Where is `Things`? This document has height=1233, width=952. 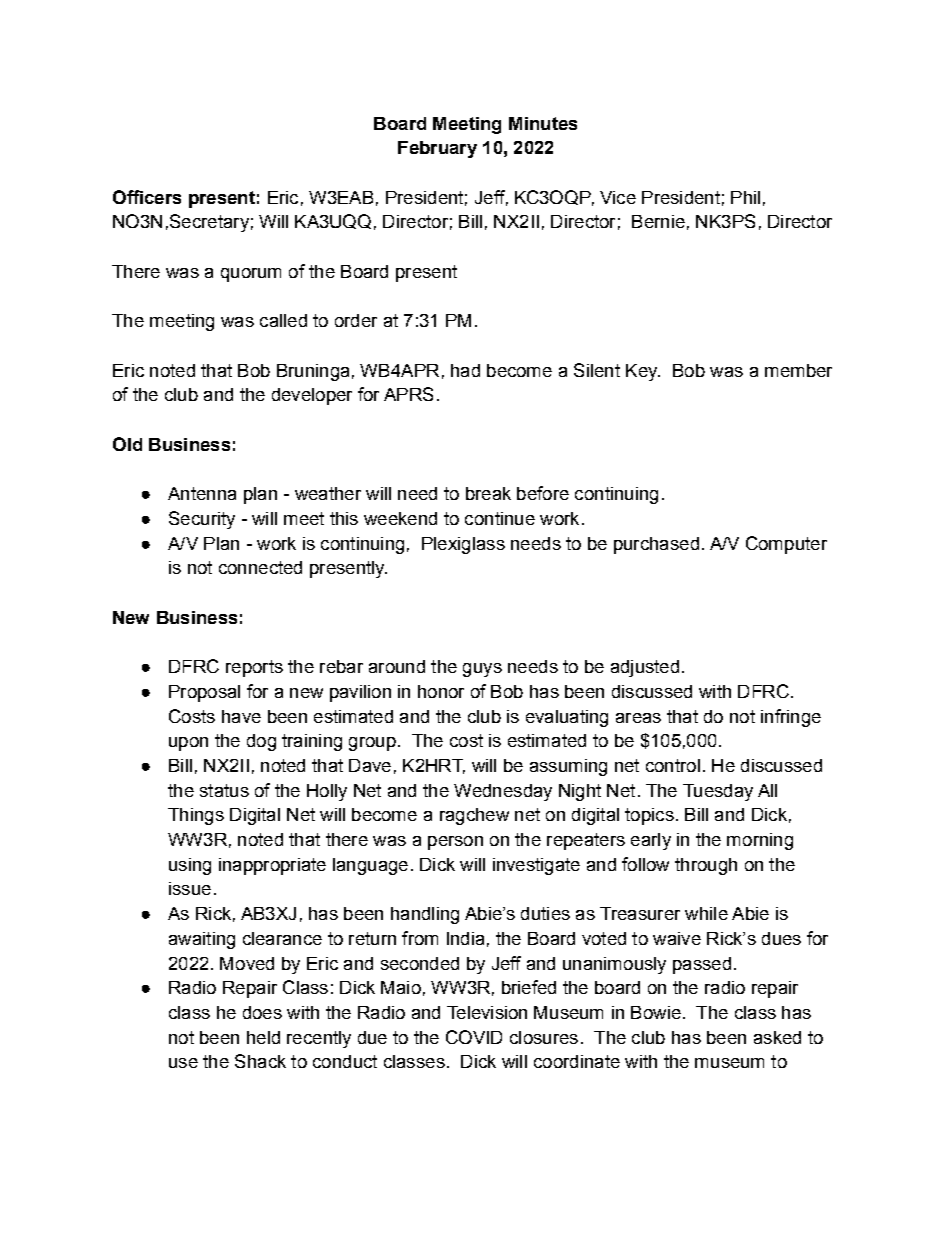
Things is located at coordinates (196, 816).
